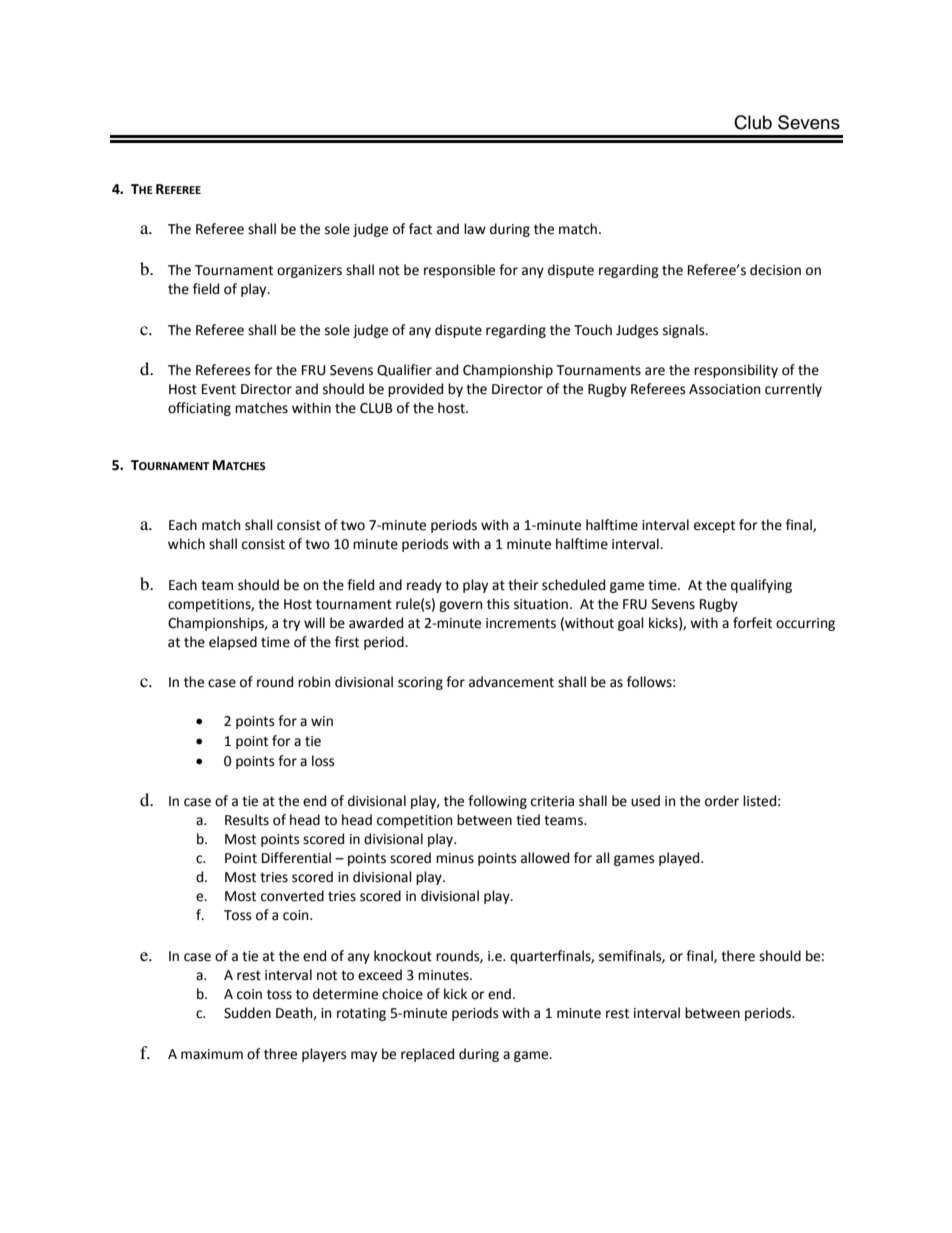 The height and width of the screenshot is (1233, 952). I want to click on order, so click(722, 801).
